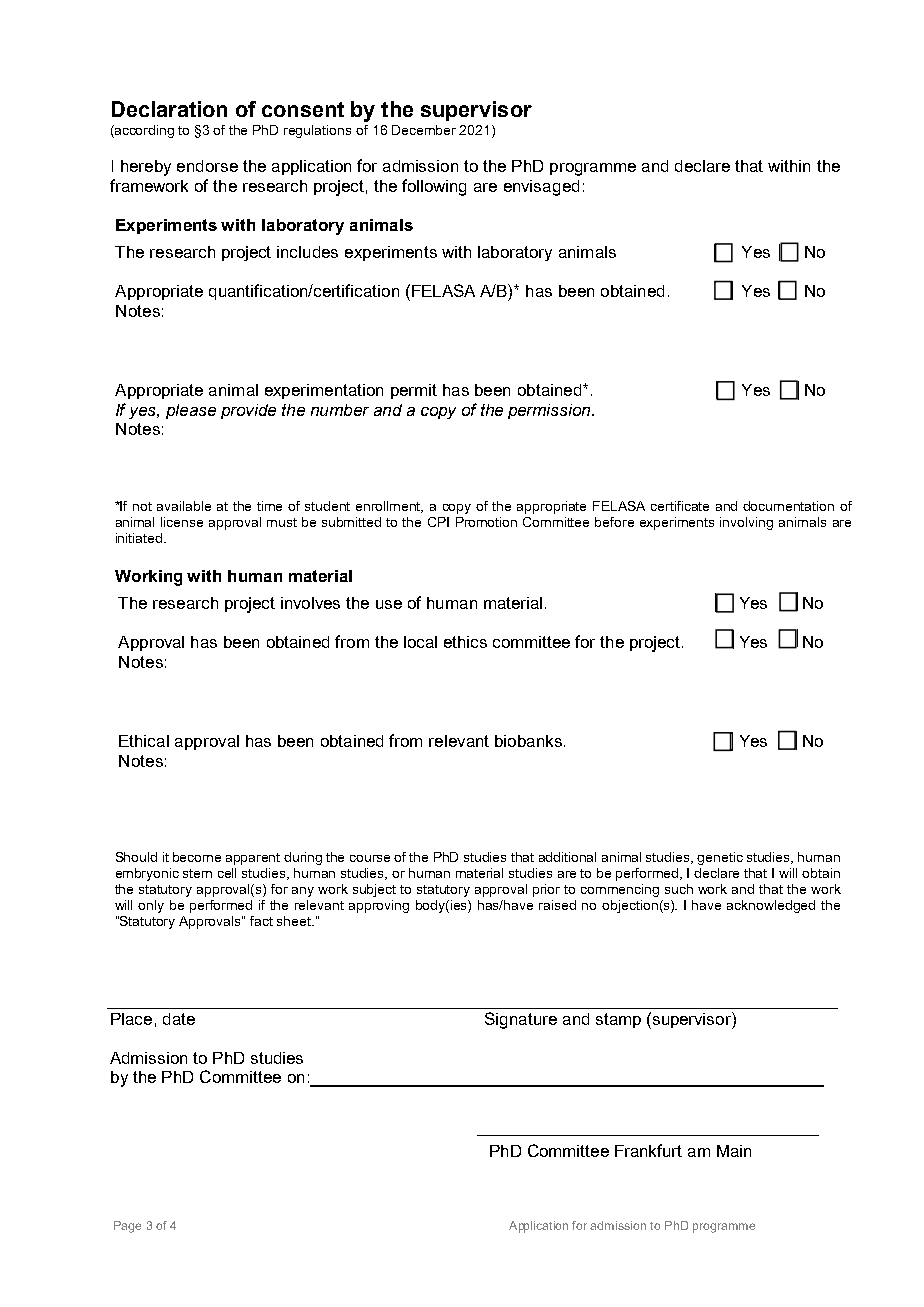 This page has height=1307, width=924. I want to click on Frankfurt, so click(648, 1150).
